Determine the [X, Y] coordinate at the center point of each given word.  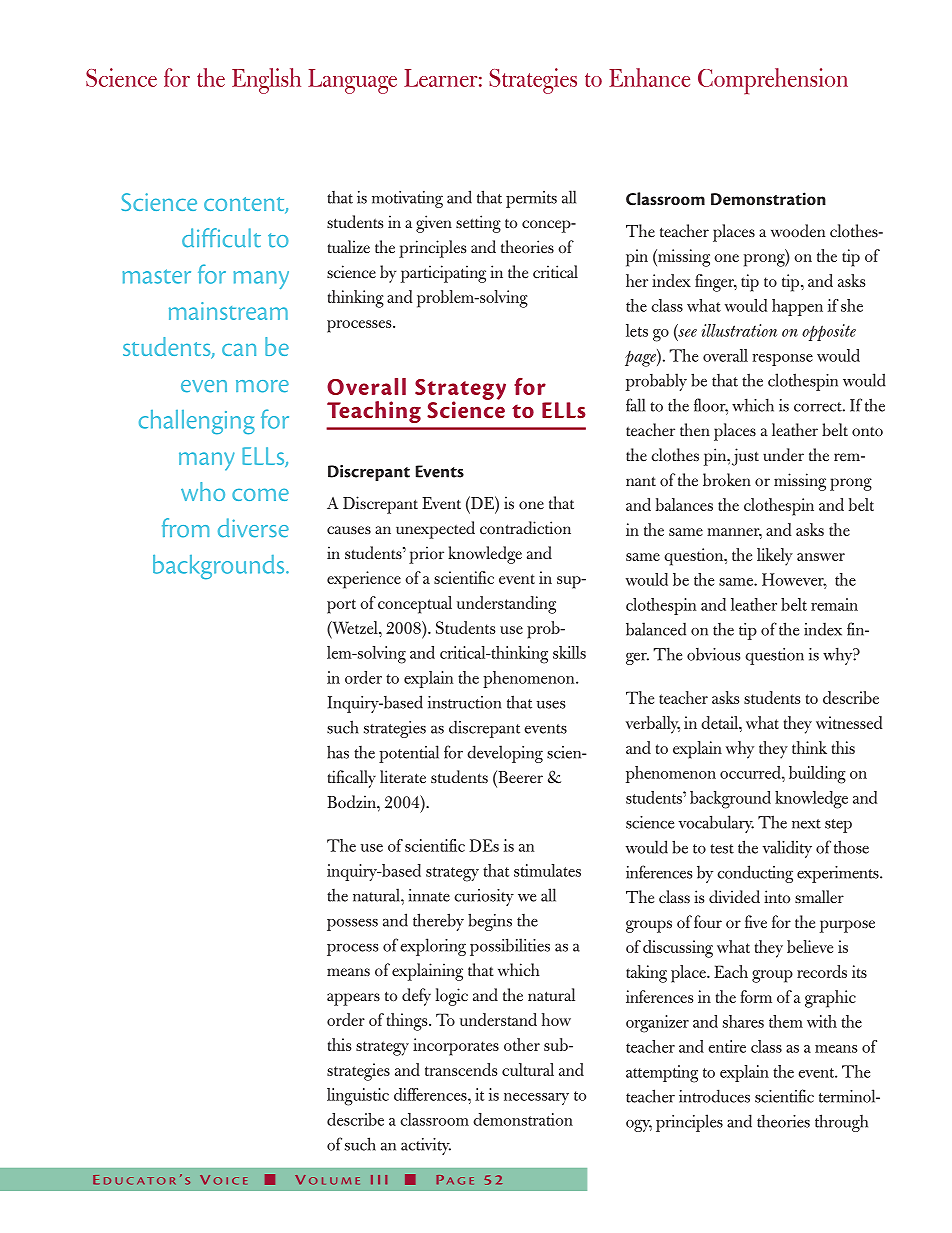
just [745, 457]
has [338, 752]
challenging [197, 422]
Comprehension [773, 81]
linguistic [358, 1097]
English [266, 81]
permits [531, 199]
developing [505, 754]
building [817, 775]
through [841, 1123]
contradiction [525, 528]
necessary [536, 1099]
